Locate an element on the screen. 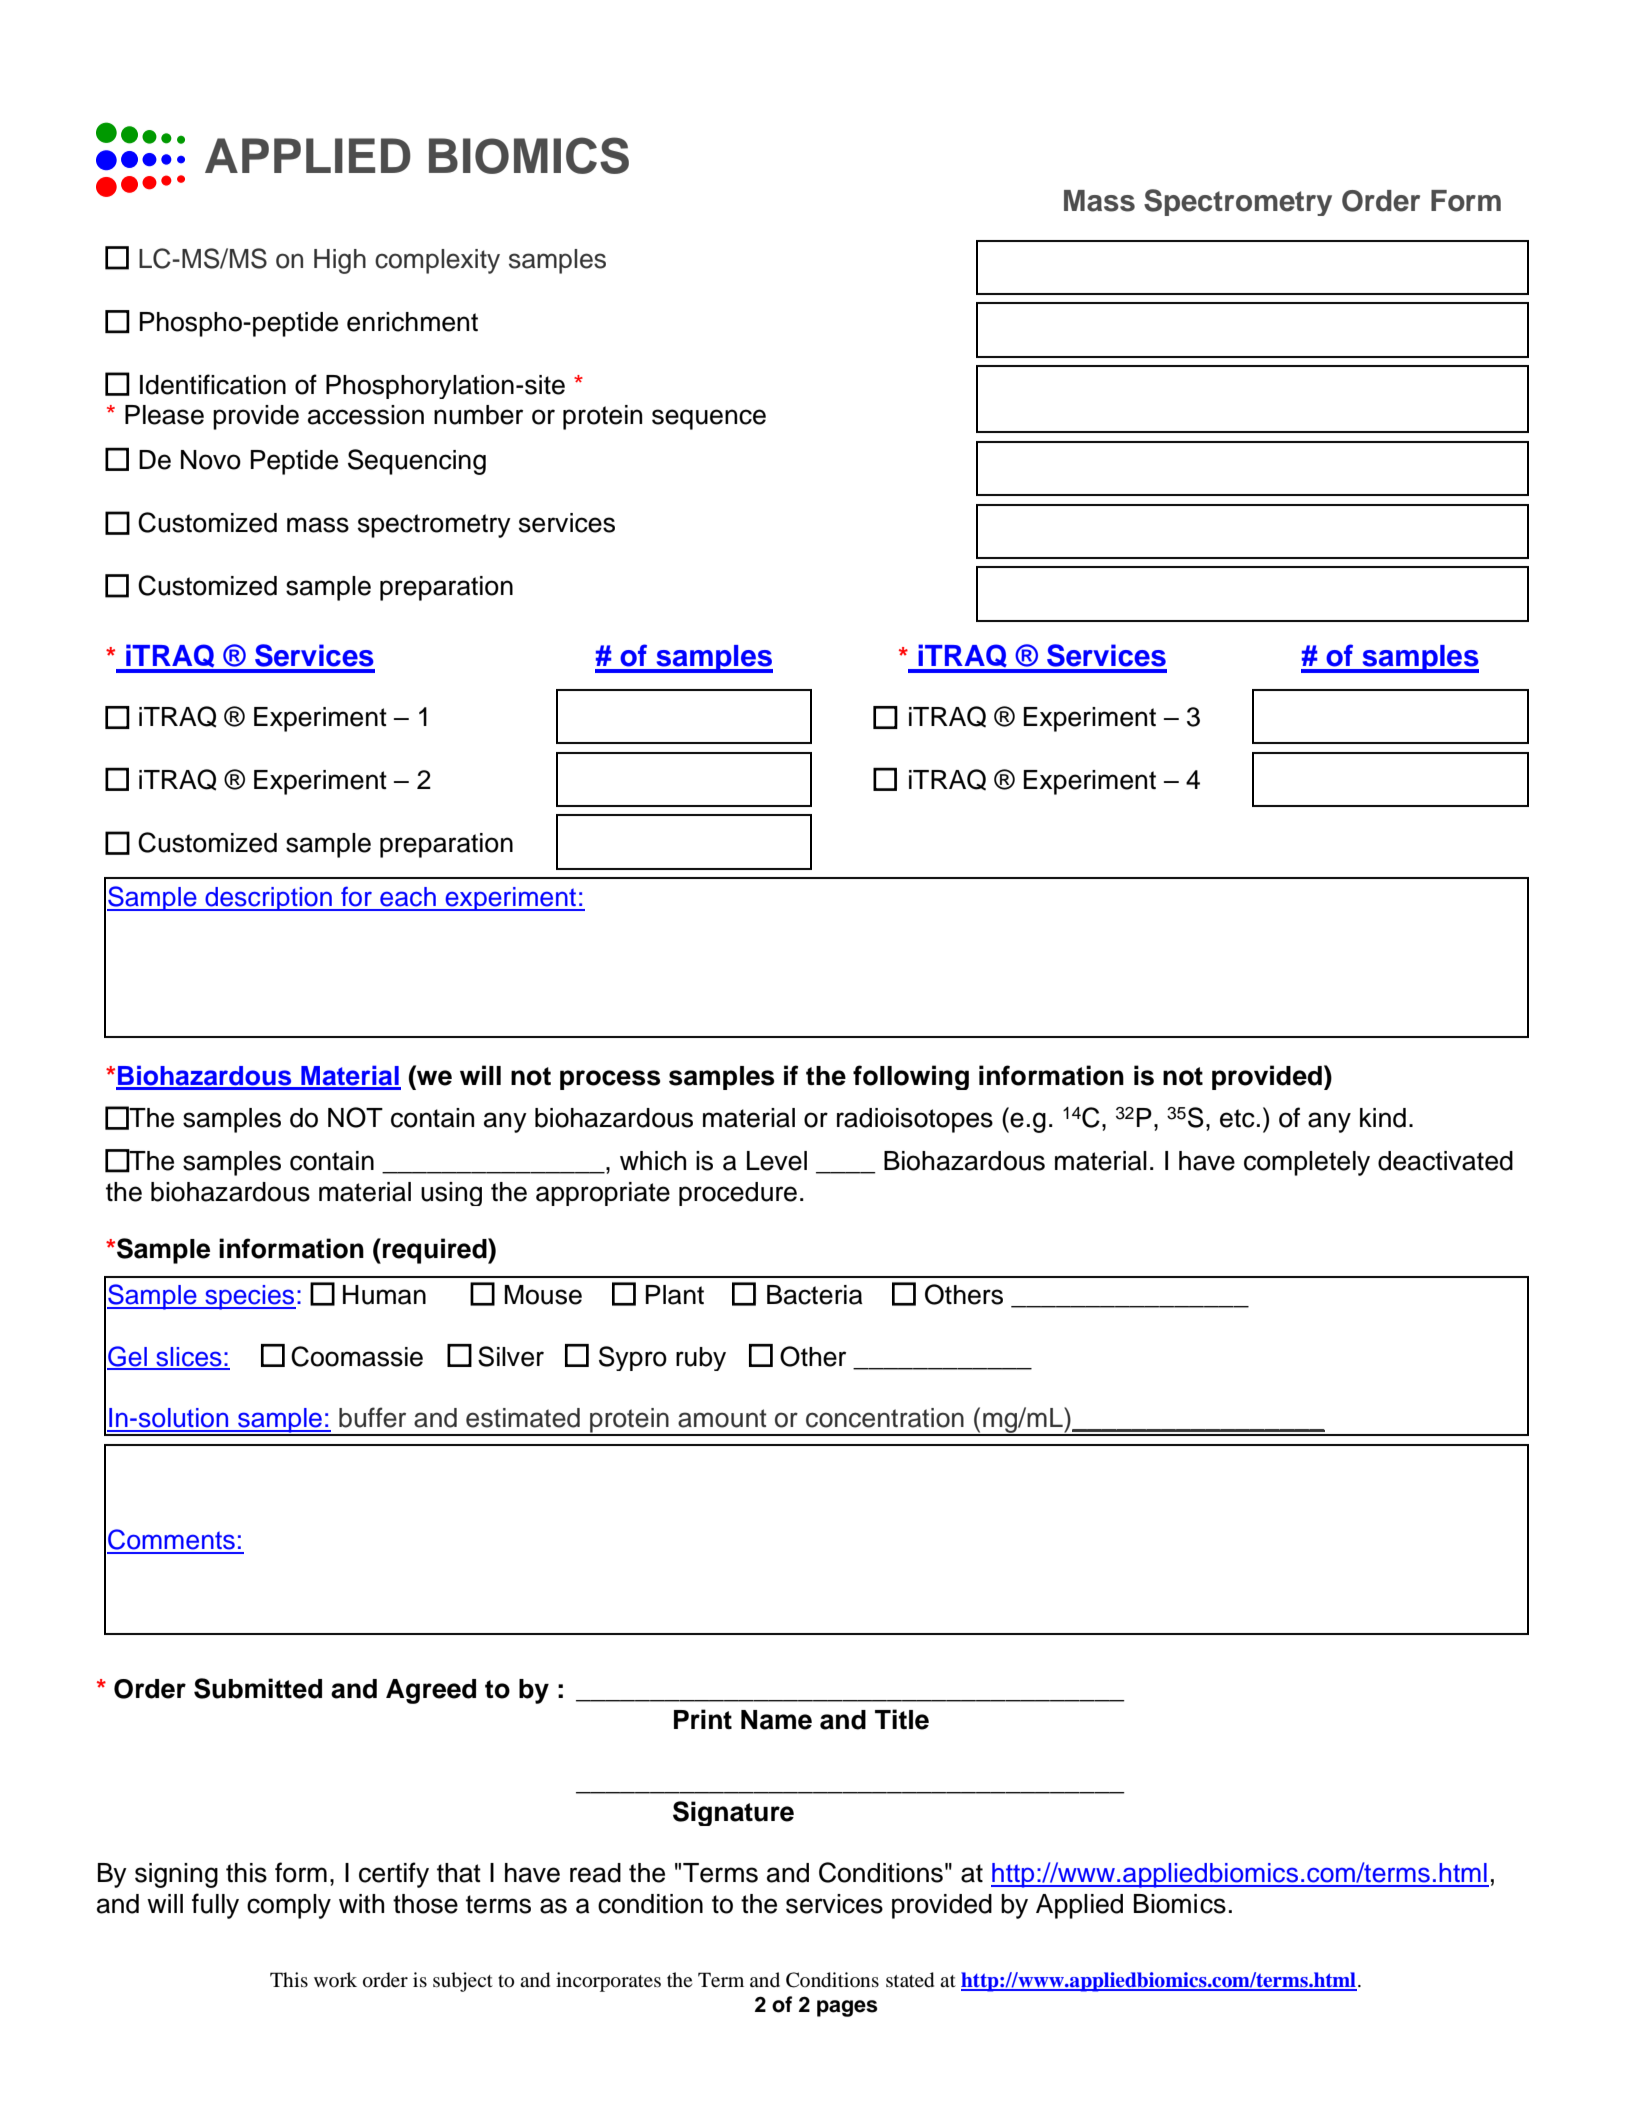  number is located at coordinates (478, 415).
